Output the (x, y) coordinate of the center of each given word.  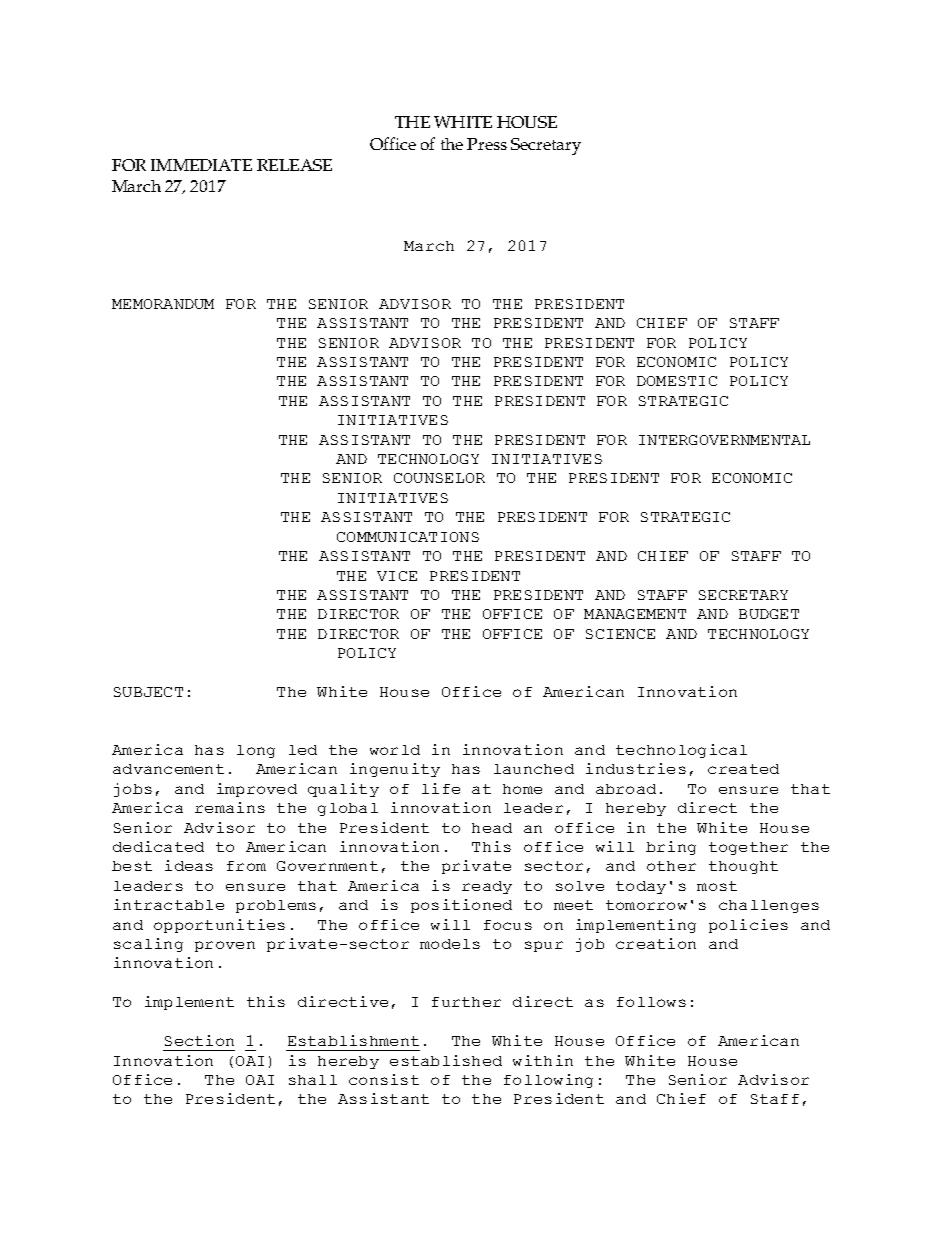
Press (487, 144)
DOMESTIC (677, 381)
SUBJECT (148, 692)
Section (199, 1040)
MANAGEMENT (635, 614)
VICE (397, 576)
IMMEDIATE (201, 165)
